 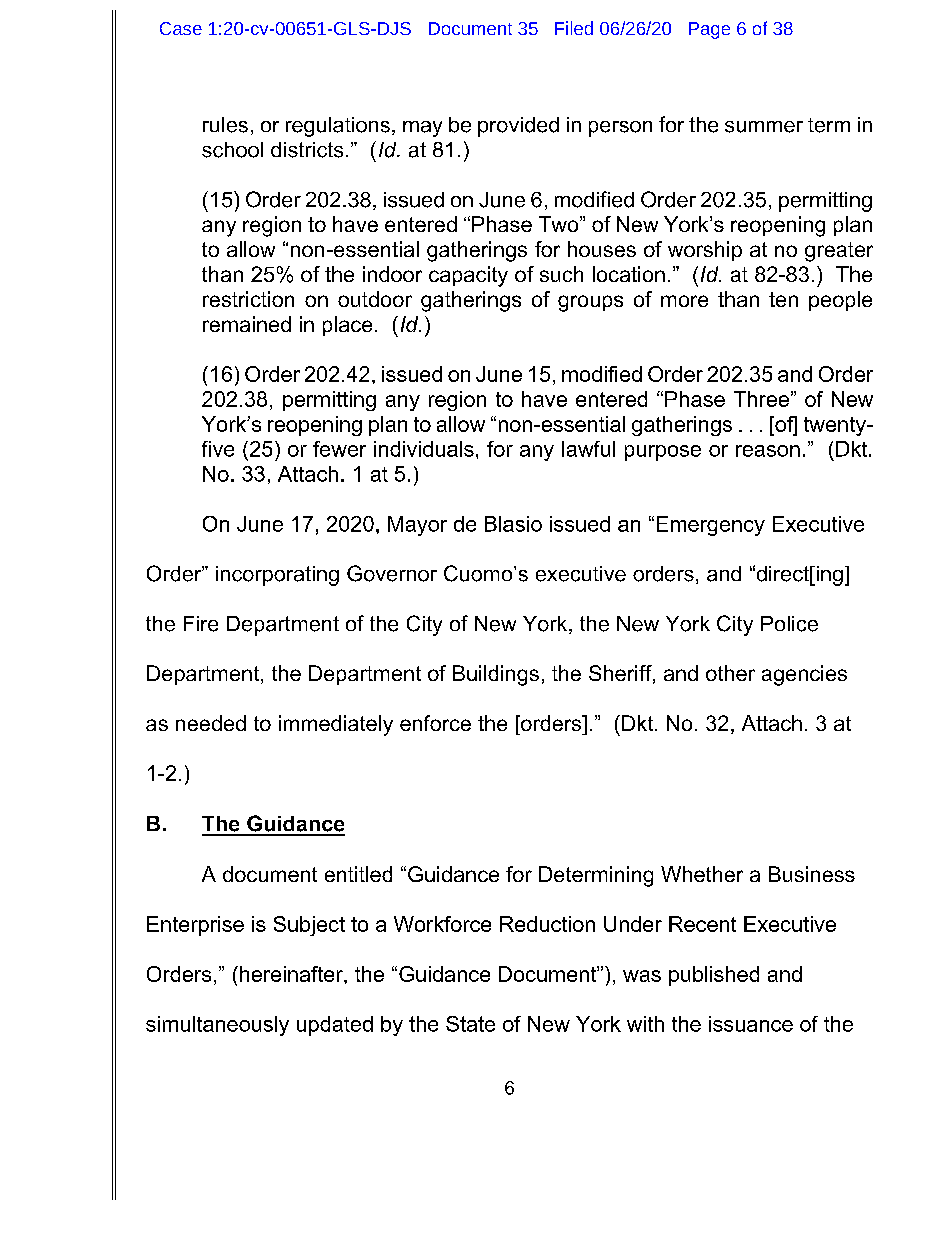 What do you see at coordinates (709, 30) in the document?
I see `Page` at bounding box center [709, 30].
